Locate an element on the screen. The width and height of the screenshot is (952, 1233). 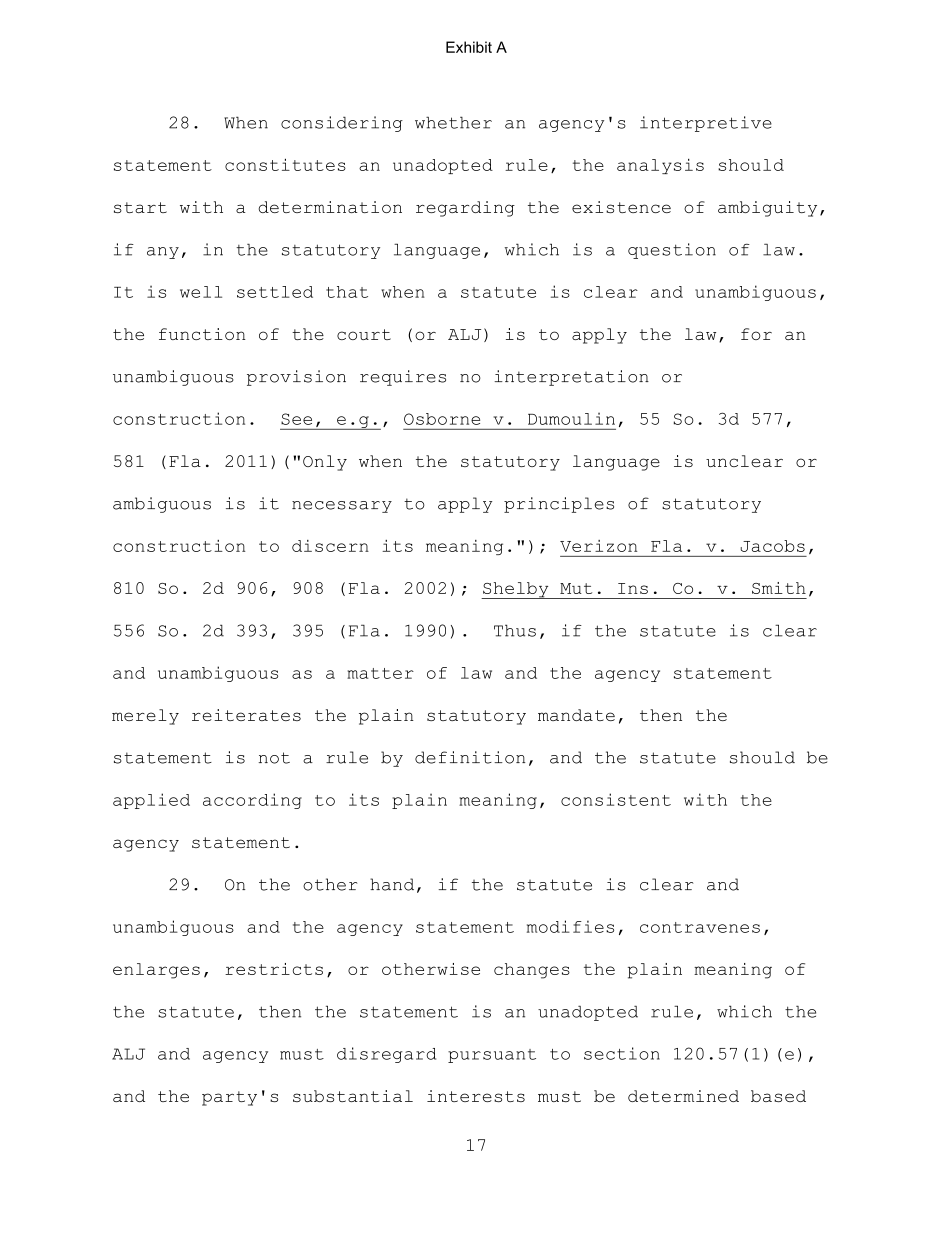
for is located at coordinates (756, 334).
